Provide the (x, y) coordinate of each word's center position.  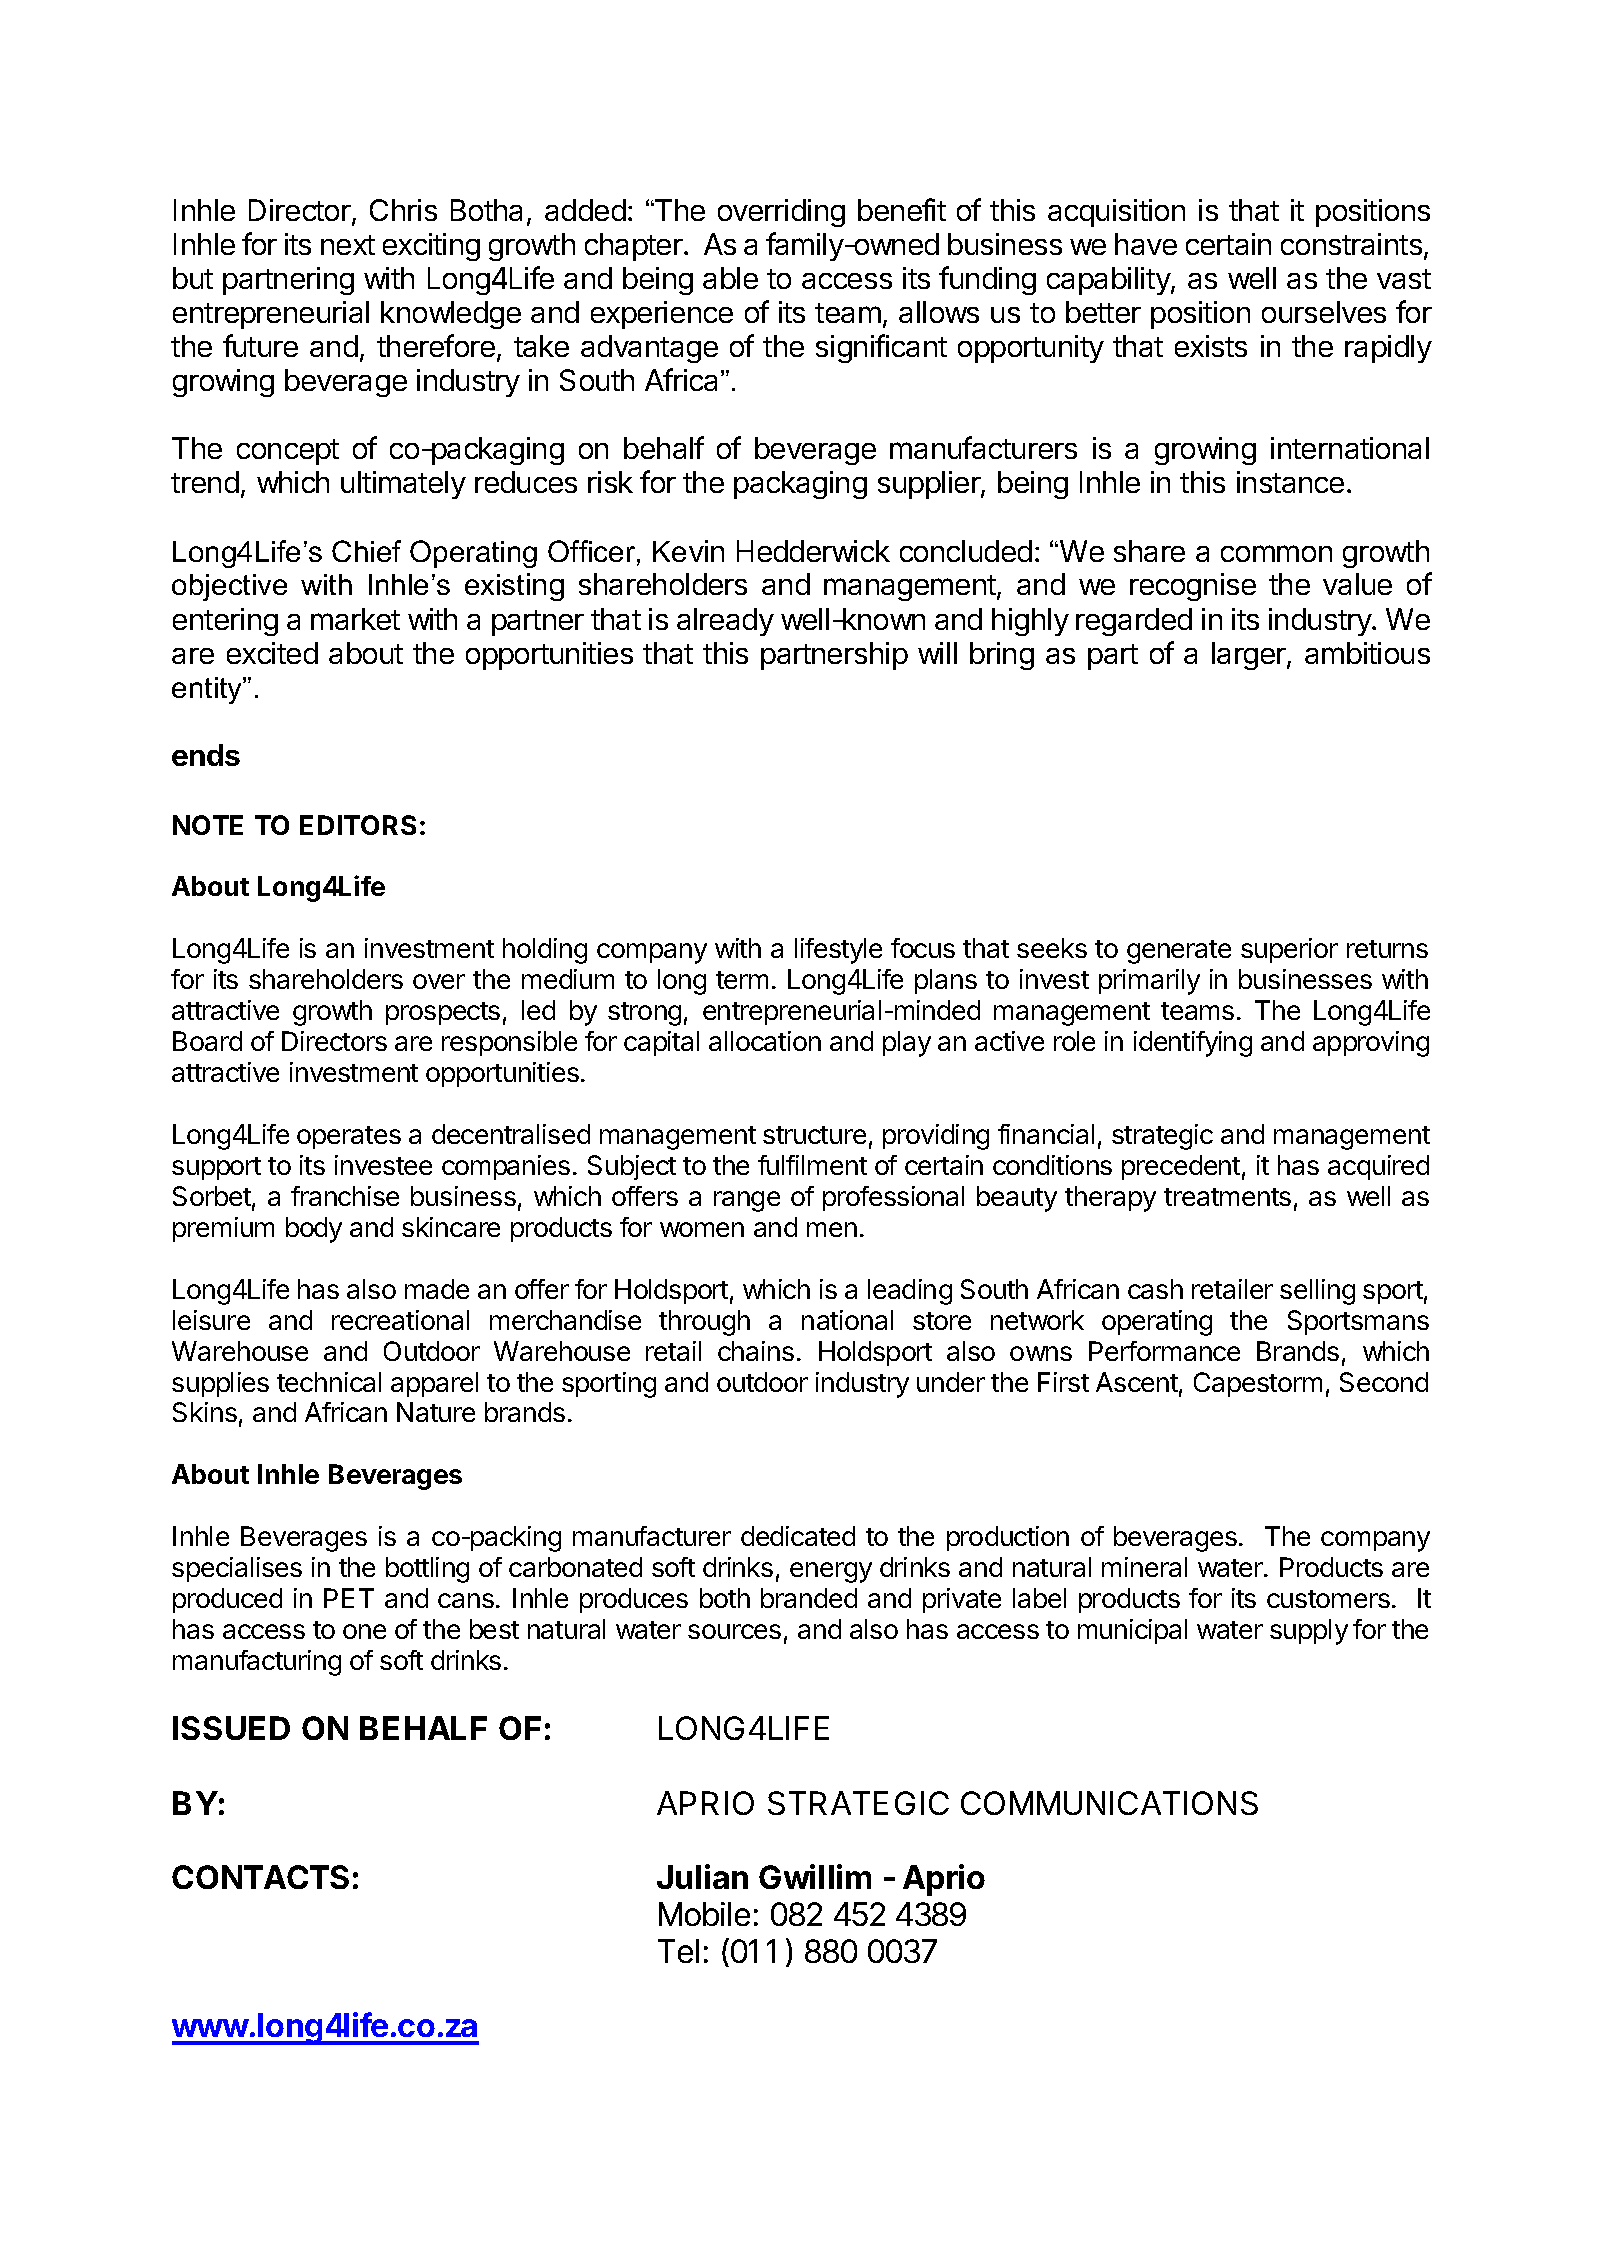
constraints (1351, 244)
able (730, 278)
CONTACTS (260, 1877)
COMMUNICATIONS (1109, 1803)
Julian (702, 1876)
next (348, 245)
